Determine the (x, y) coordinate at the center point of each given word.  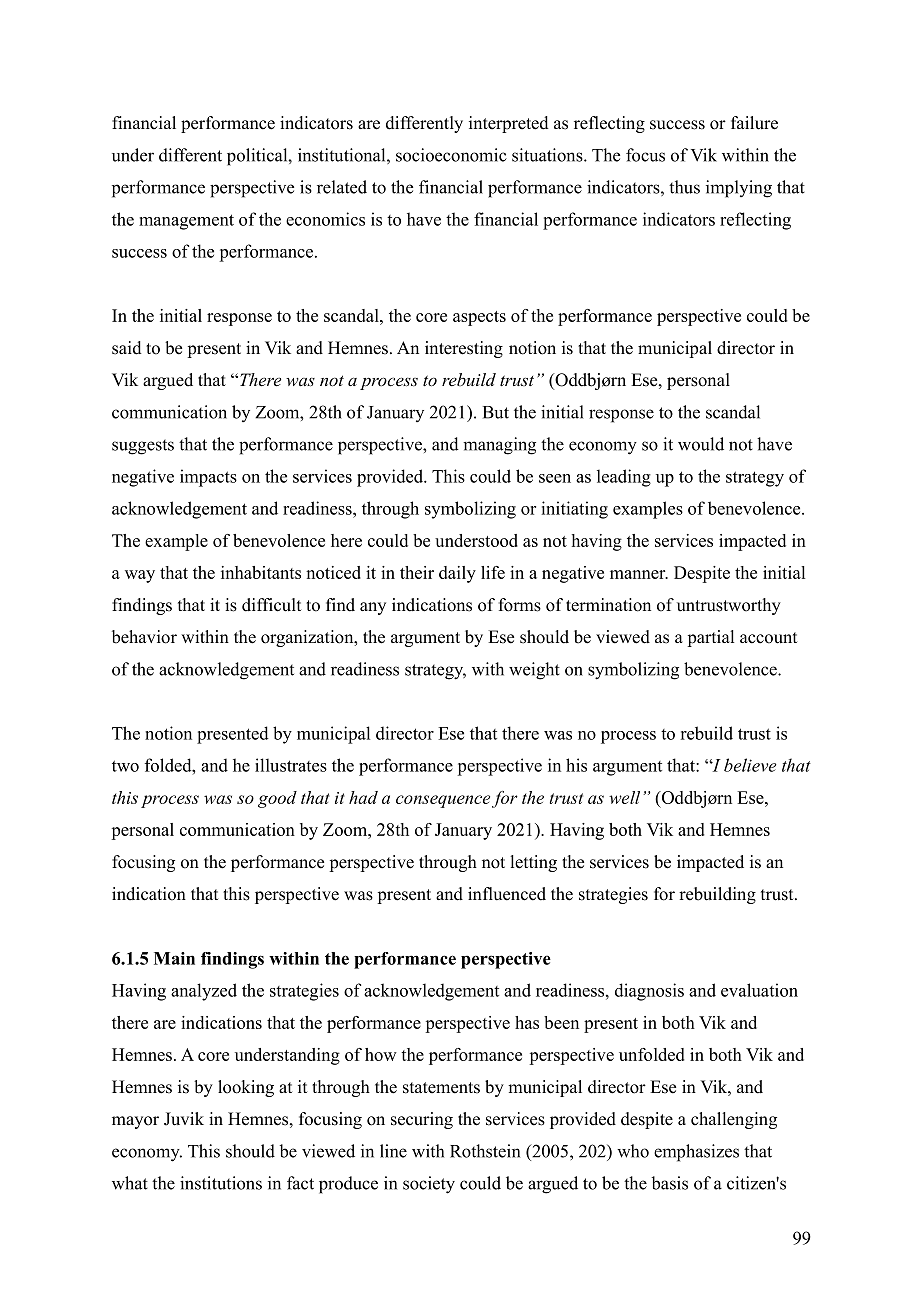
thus (684, 187)
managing (499, 446)
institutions (221, 1183)
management (186, 222)
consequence (443, 801)
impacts (208, 478)
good (277, 799)
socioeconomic (451, 155)
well (624, 797)
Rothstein (485, 1151)
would (701, 444)
